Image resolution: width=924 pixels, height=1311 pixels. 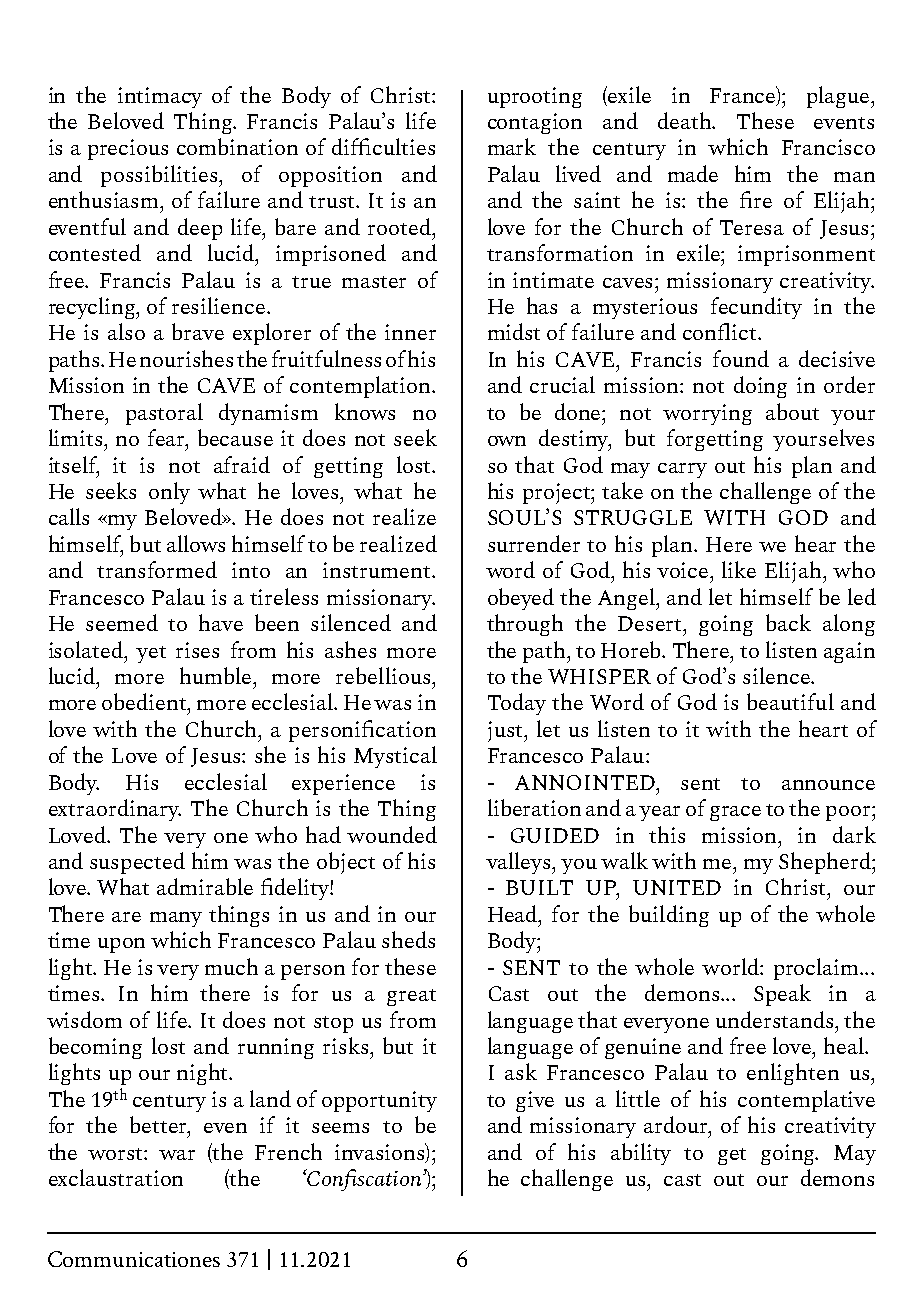 I want to click on announce, so click(x=828, y=785).
